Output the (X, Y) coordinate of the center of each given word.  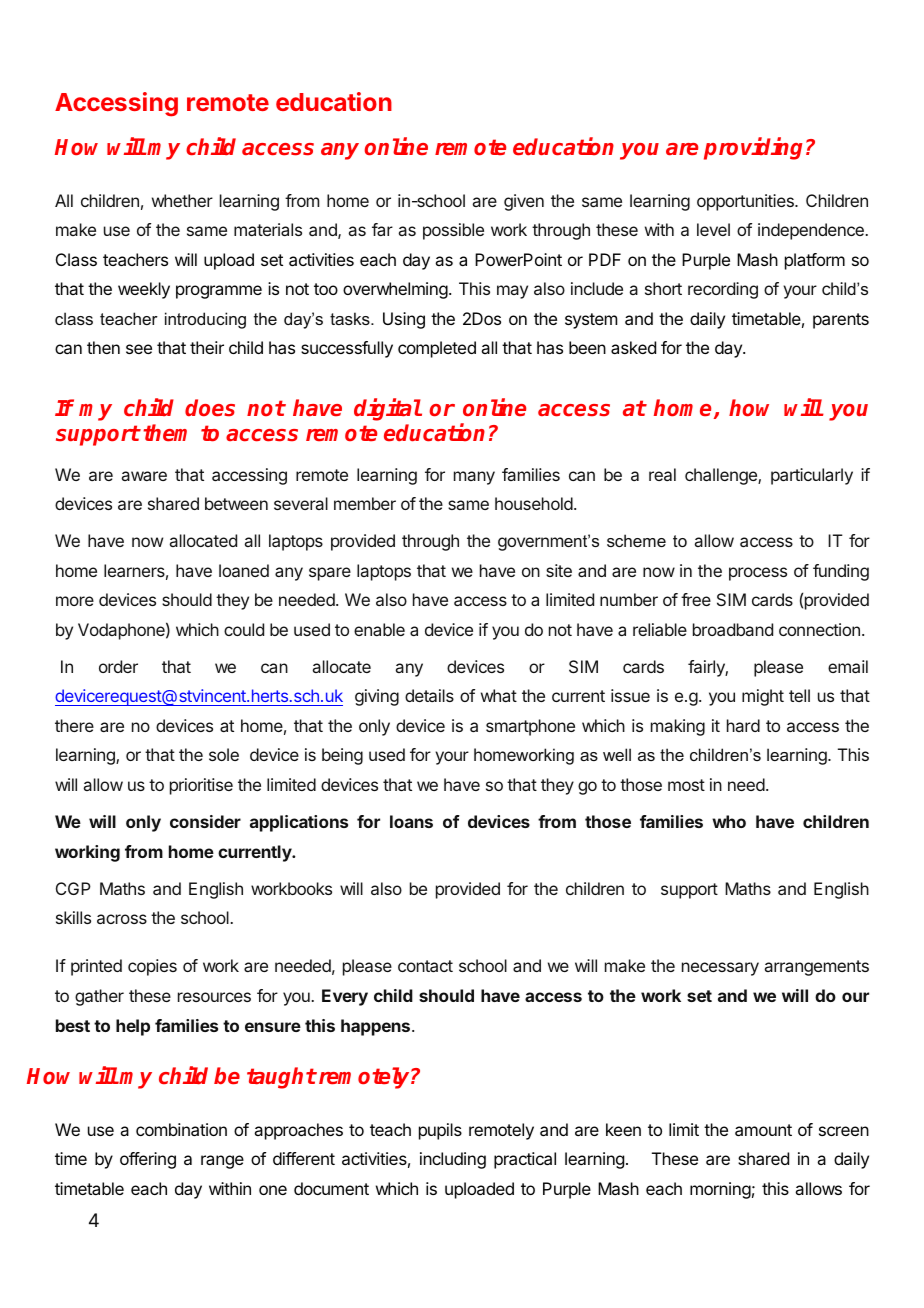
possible (453, 231)
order (118, 666)
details (429, 695)
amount (763, 1130)
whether (182, 200)
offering (148, 1160)
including (453, 1160)
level (713, 229)
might (763, 697)
